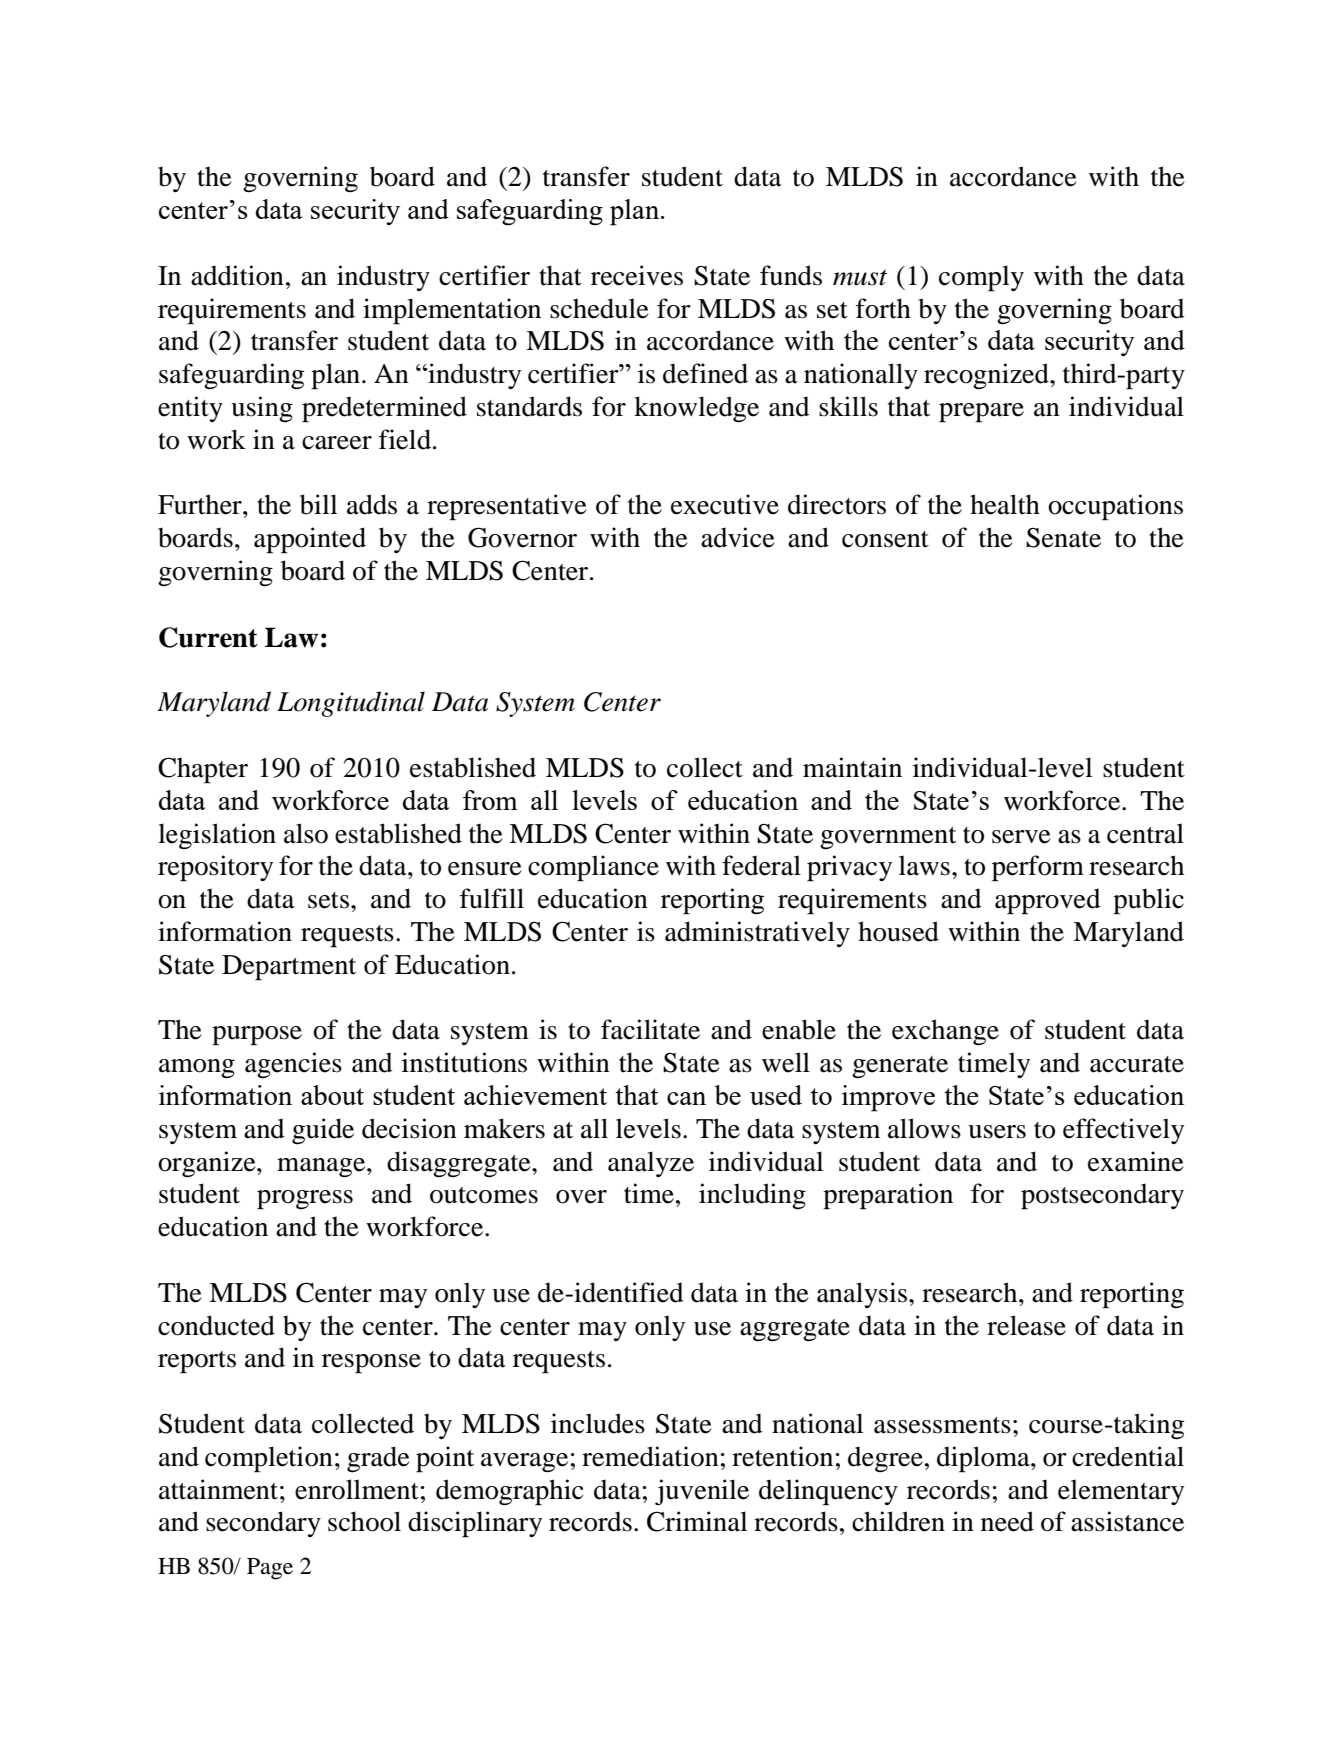 This image has height=1738, width=1343. Describe the element at coordinates (364, 1521) in the image. I see `school` at that location.
